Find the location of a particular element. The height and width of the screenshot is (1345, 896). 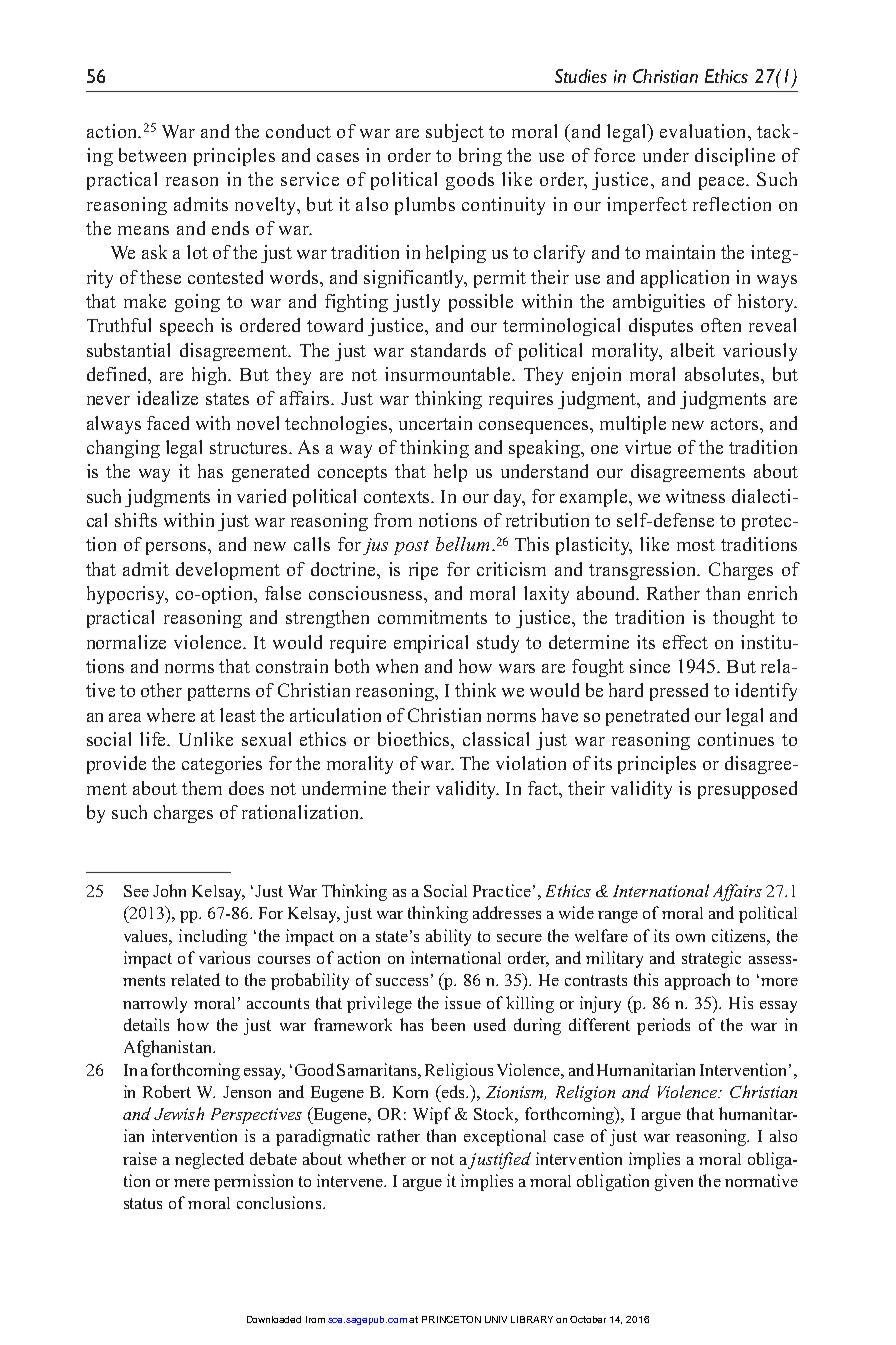

contexts is located at coordinates (398, 497).
